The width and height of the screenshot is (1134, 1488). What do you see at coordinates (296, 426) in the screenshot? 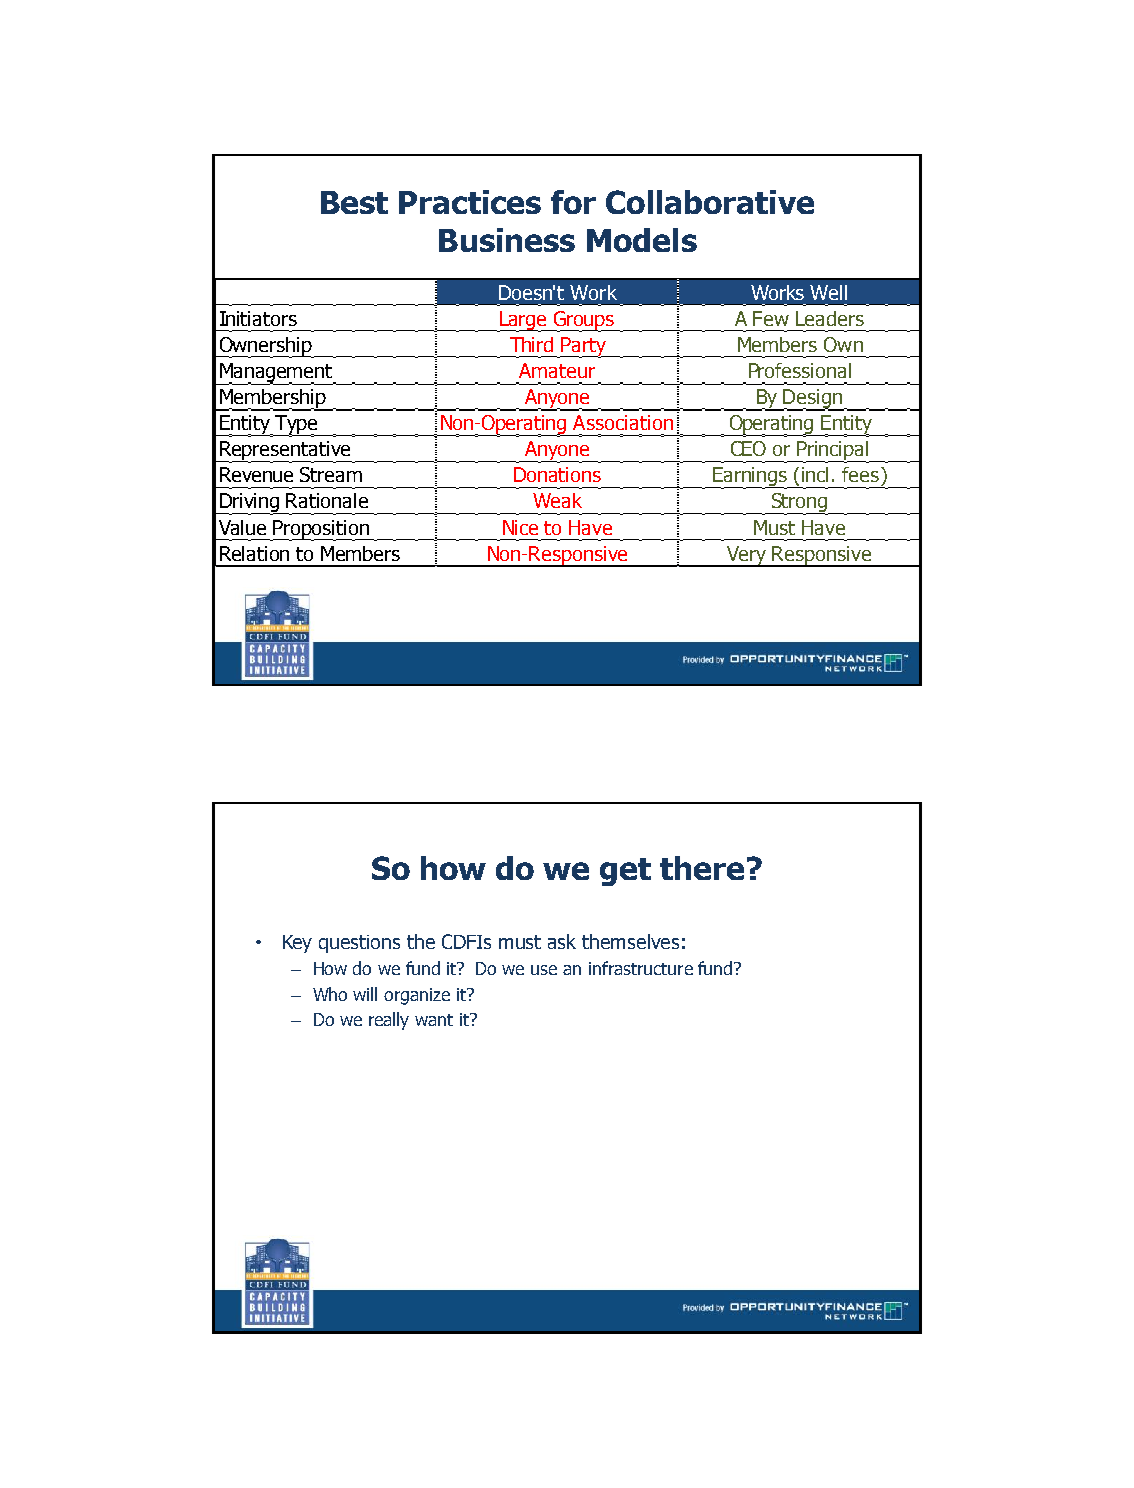
I see `Type` at bounding box center [296, 426].
